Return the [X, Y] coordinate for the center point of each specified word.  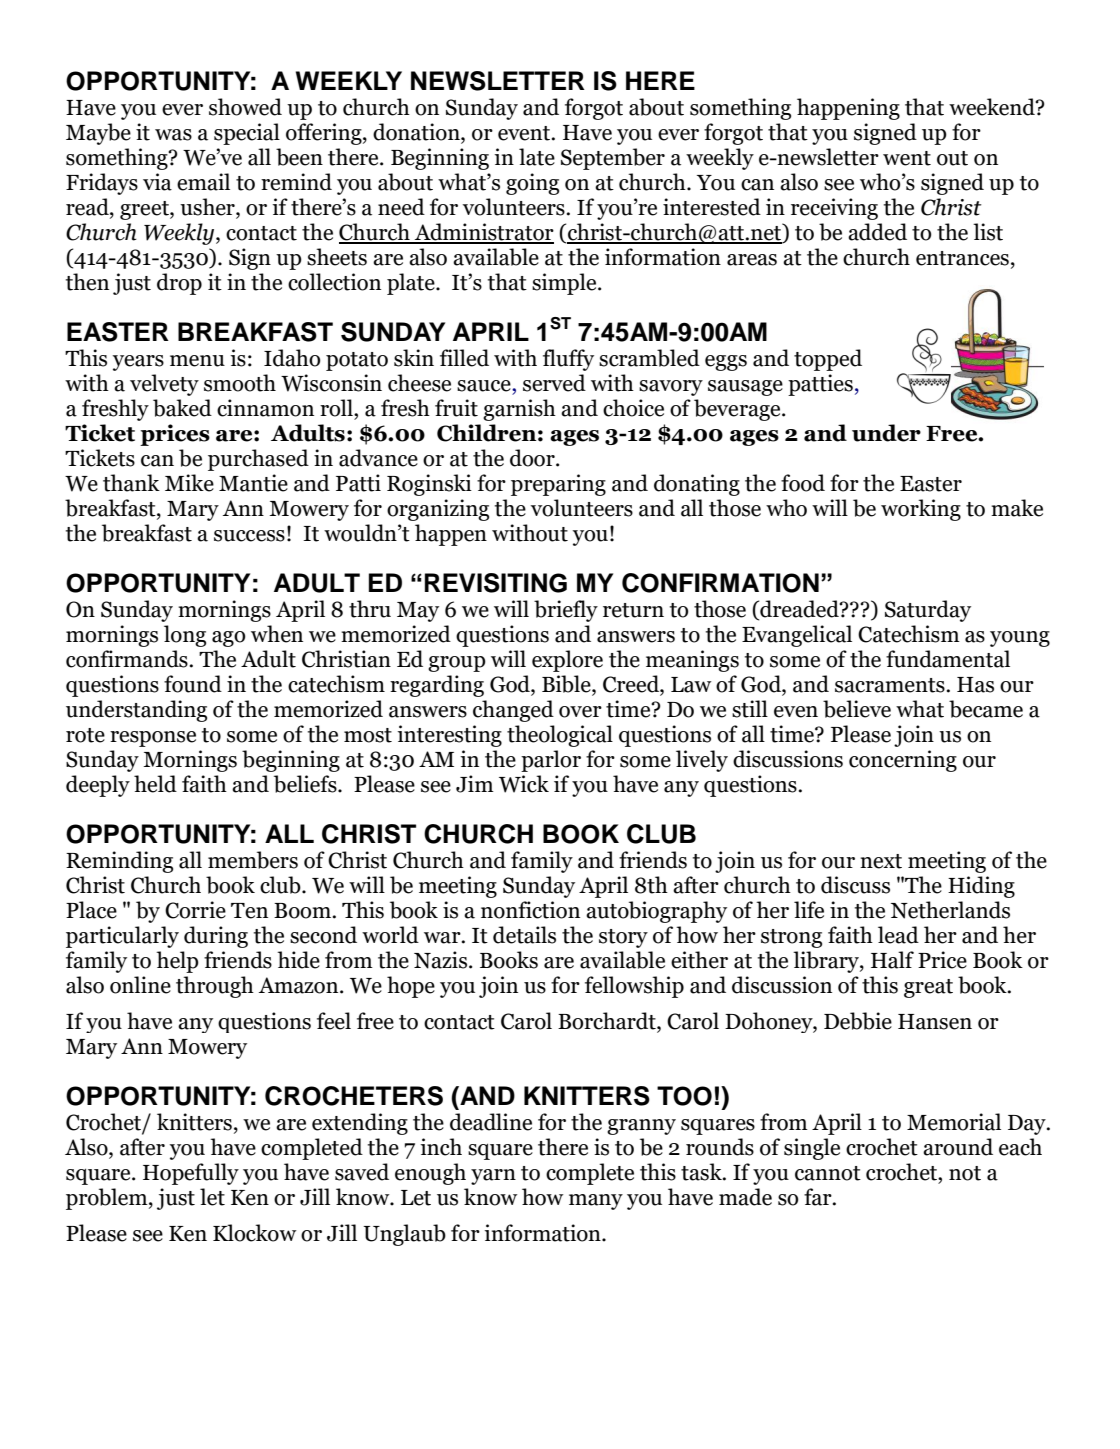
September [613, 159]
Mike [189, 483]
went [907, 158]
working [921, 510]
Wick [524, 784]
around [958, 1147]
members [253, 860]
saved [362, 1172]
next [881, 861]
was [173, 135]
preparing [558, 485]
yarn [493, 1177]
